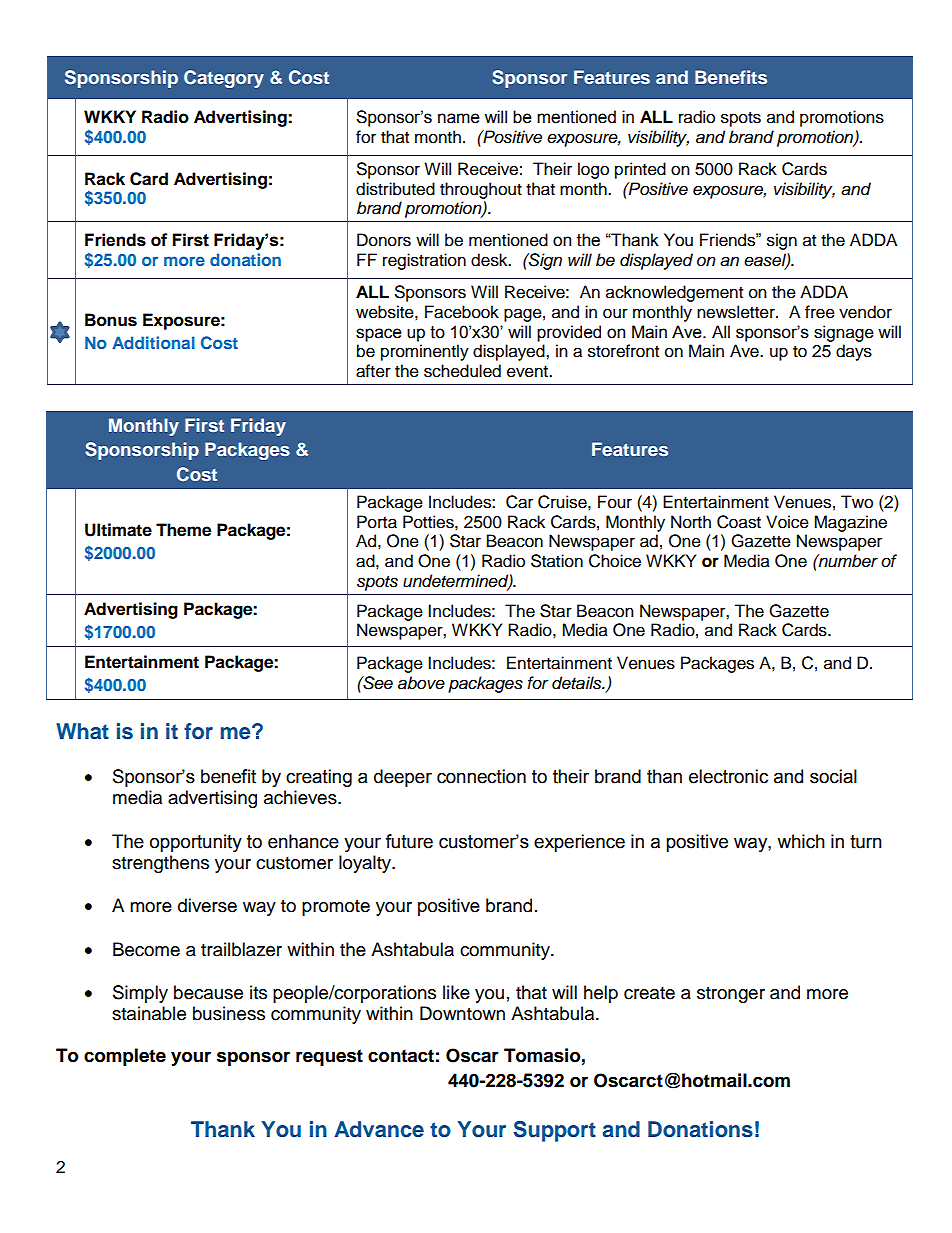  Describe the element at coordinates (183, 530) in the page. I see `Theme` at that location.
